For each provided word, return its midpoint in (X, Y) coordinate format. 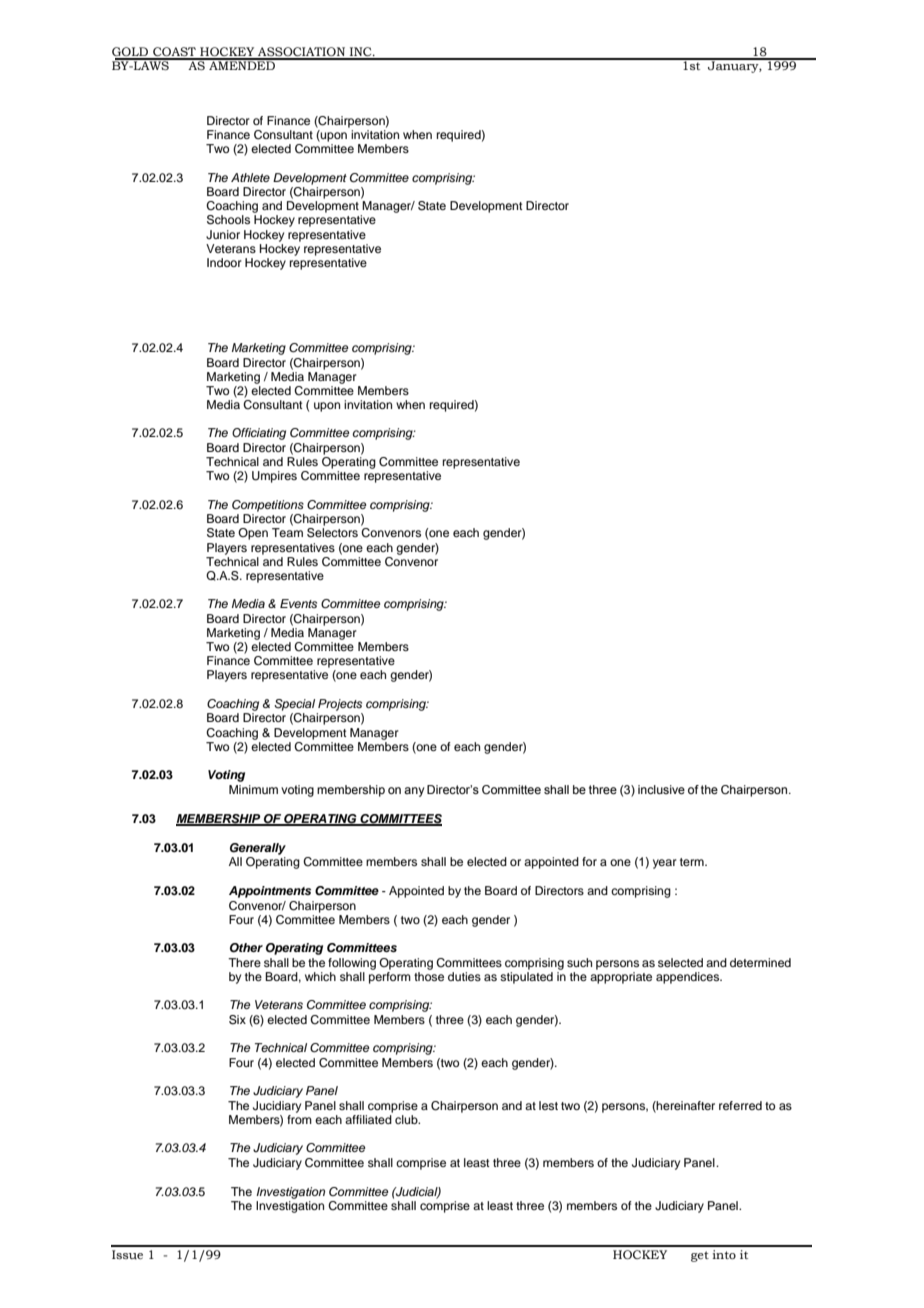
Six (237, 1020)
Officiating (259, 434)
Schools (228, 220)
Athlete (250, 177)
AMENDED (242, 64)
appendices (689, 978)
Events (298, 603)
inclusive (661, 789)
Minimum (253, 789)
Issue (127, 1255)
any (414, 792)
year (665, 864)
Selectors (332, 533)
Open (253, 534)
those (429, 976)
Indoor (224, 262)
